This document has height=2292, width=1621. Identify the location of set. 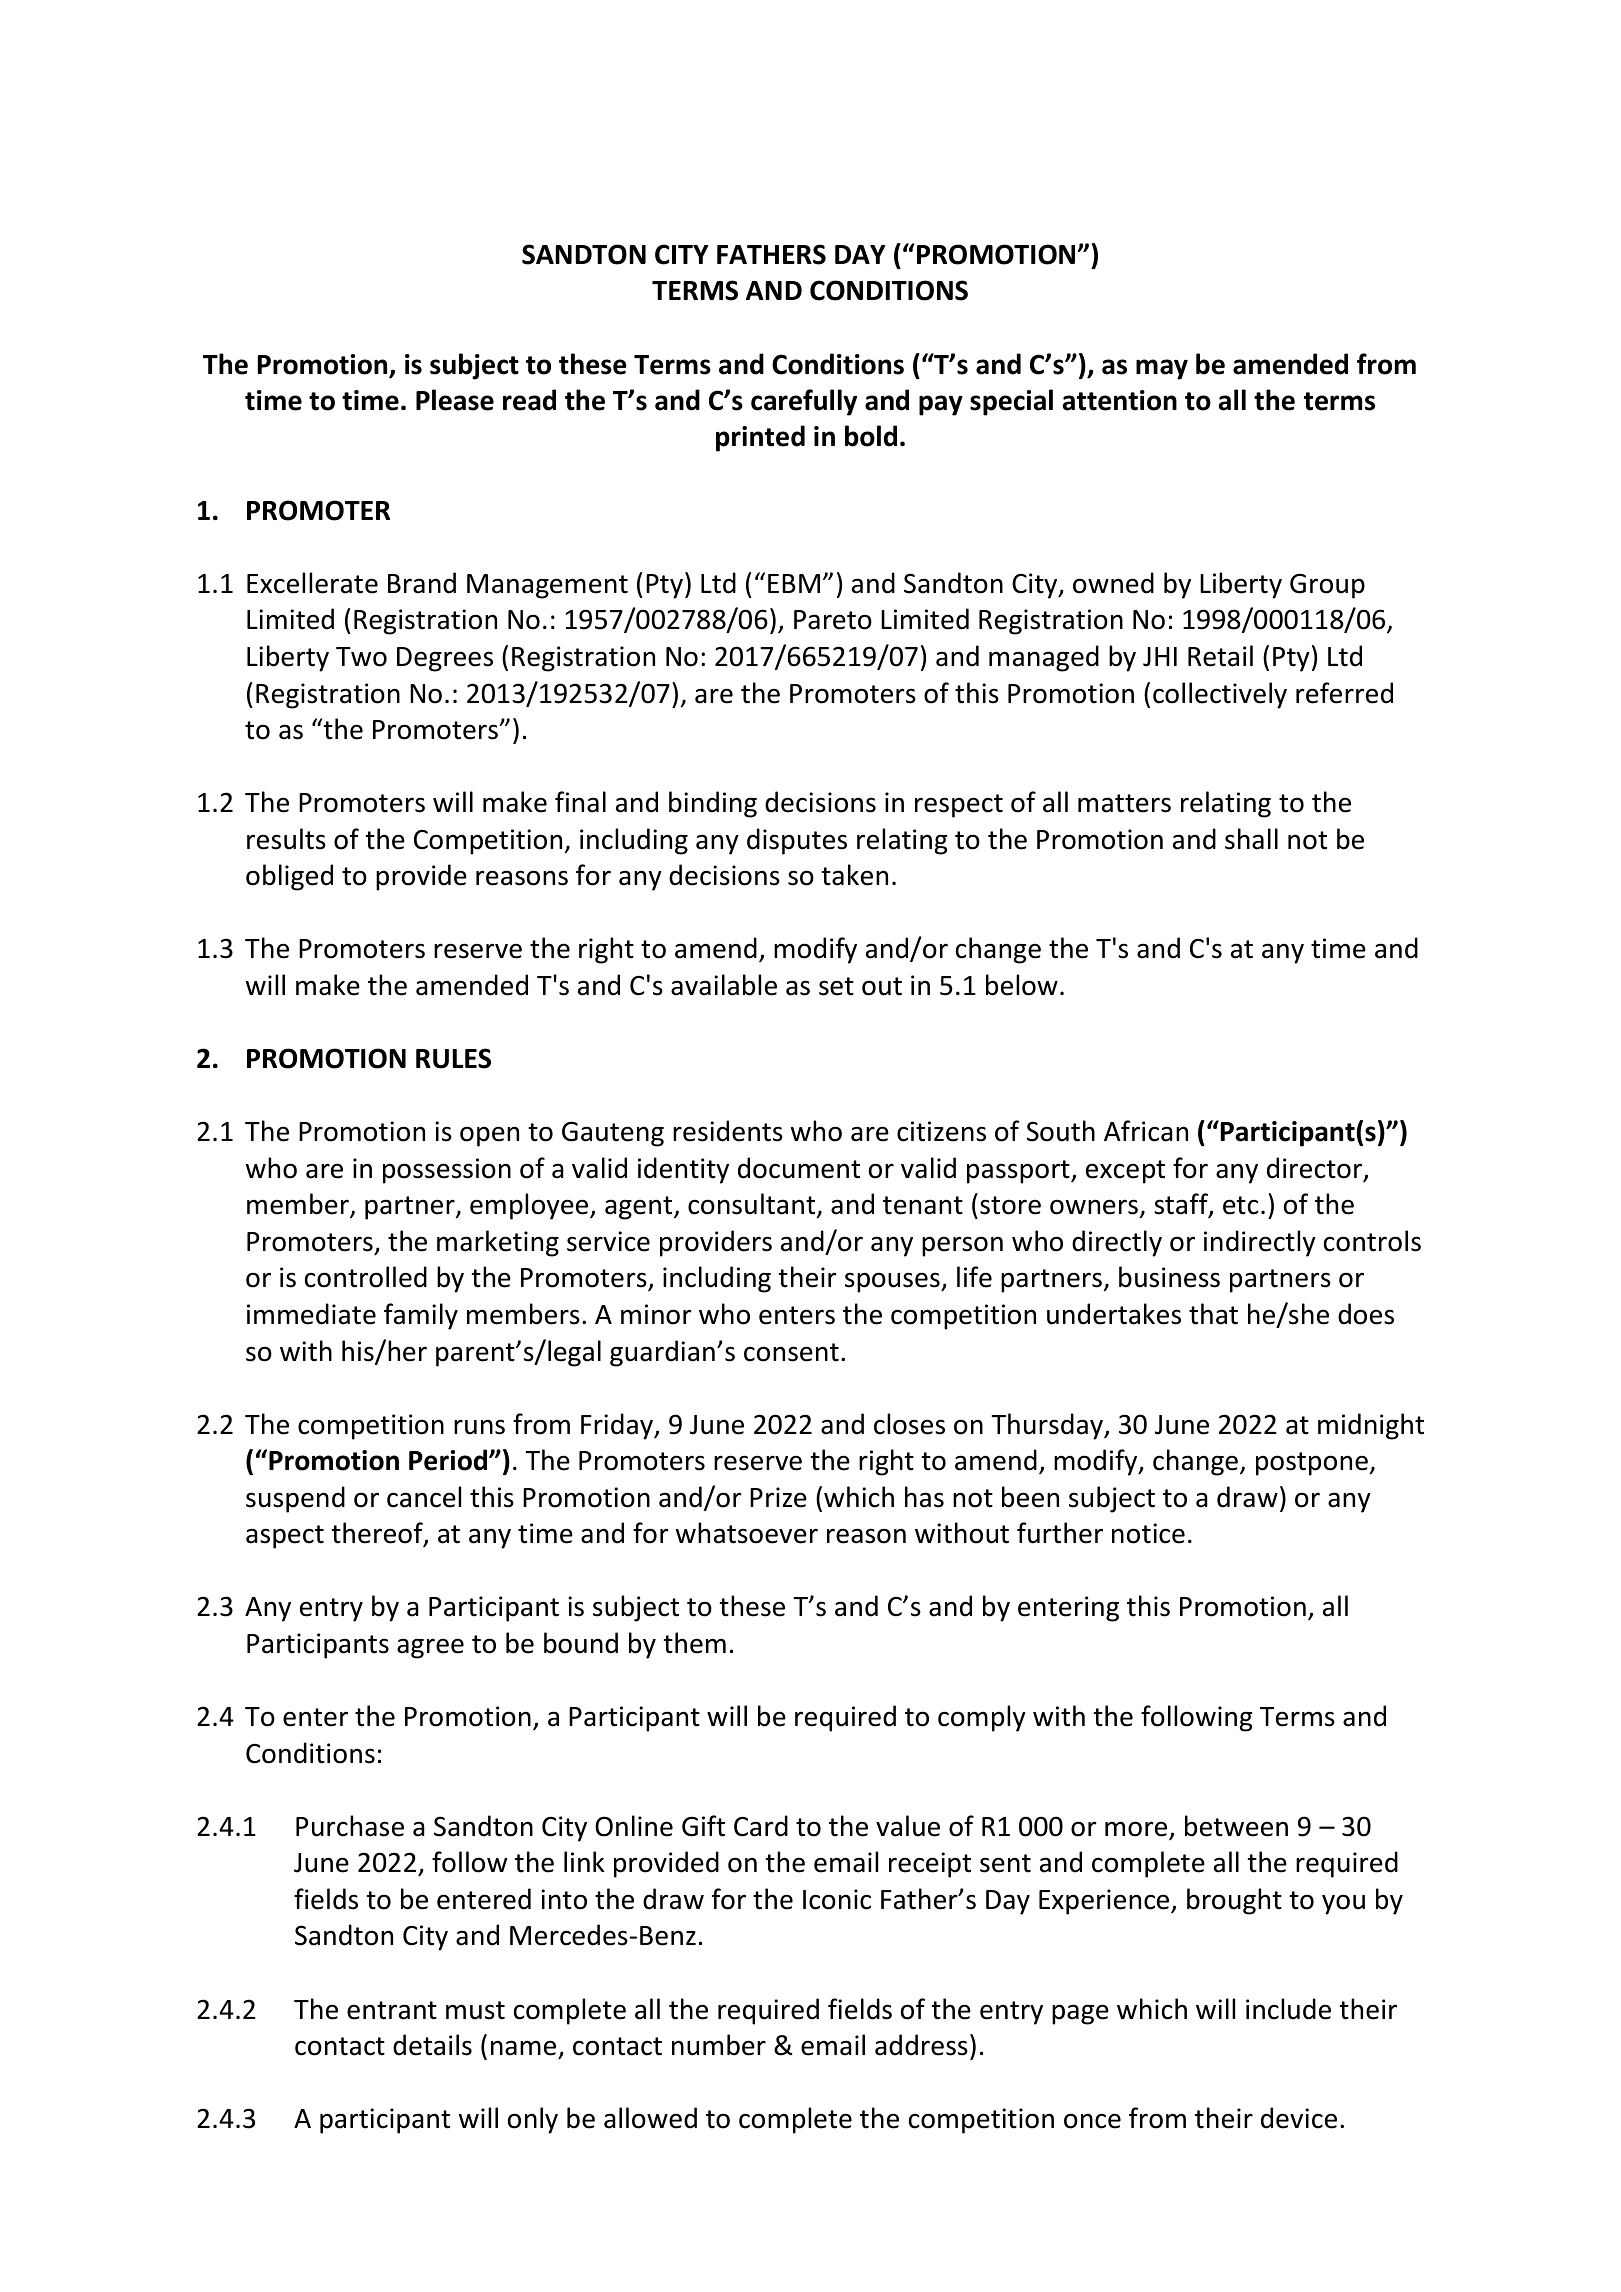
(836, 986).
